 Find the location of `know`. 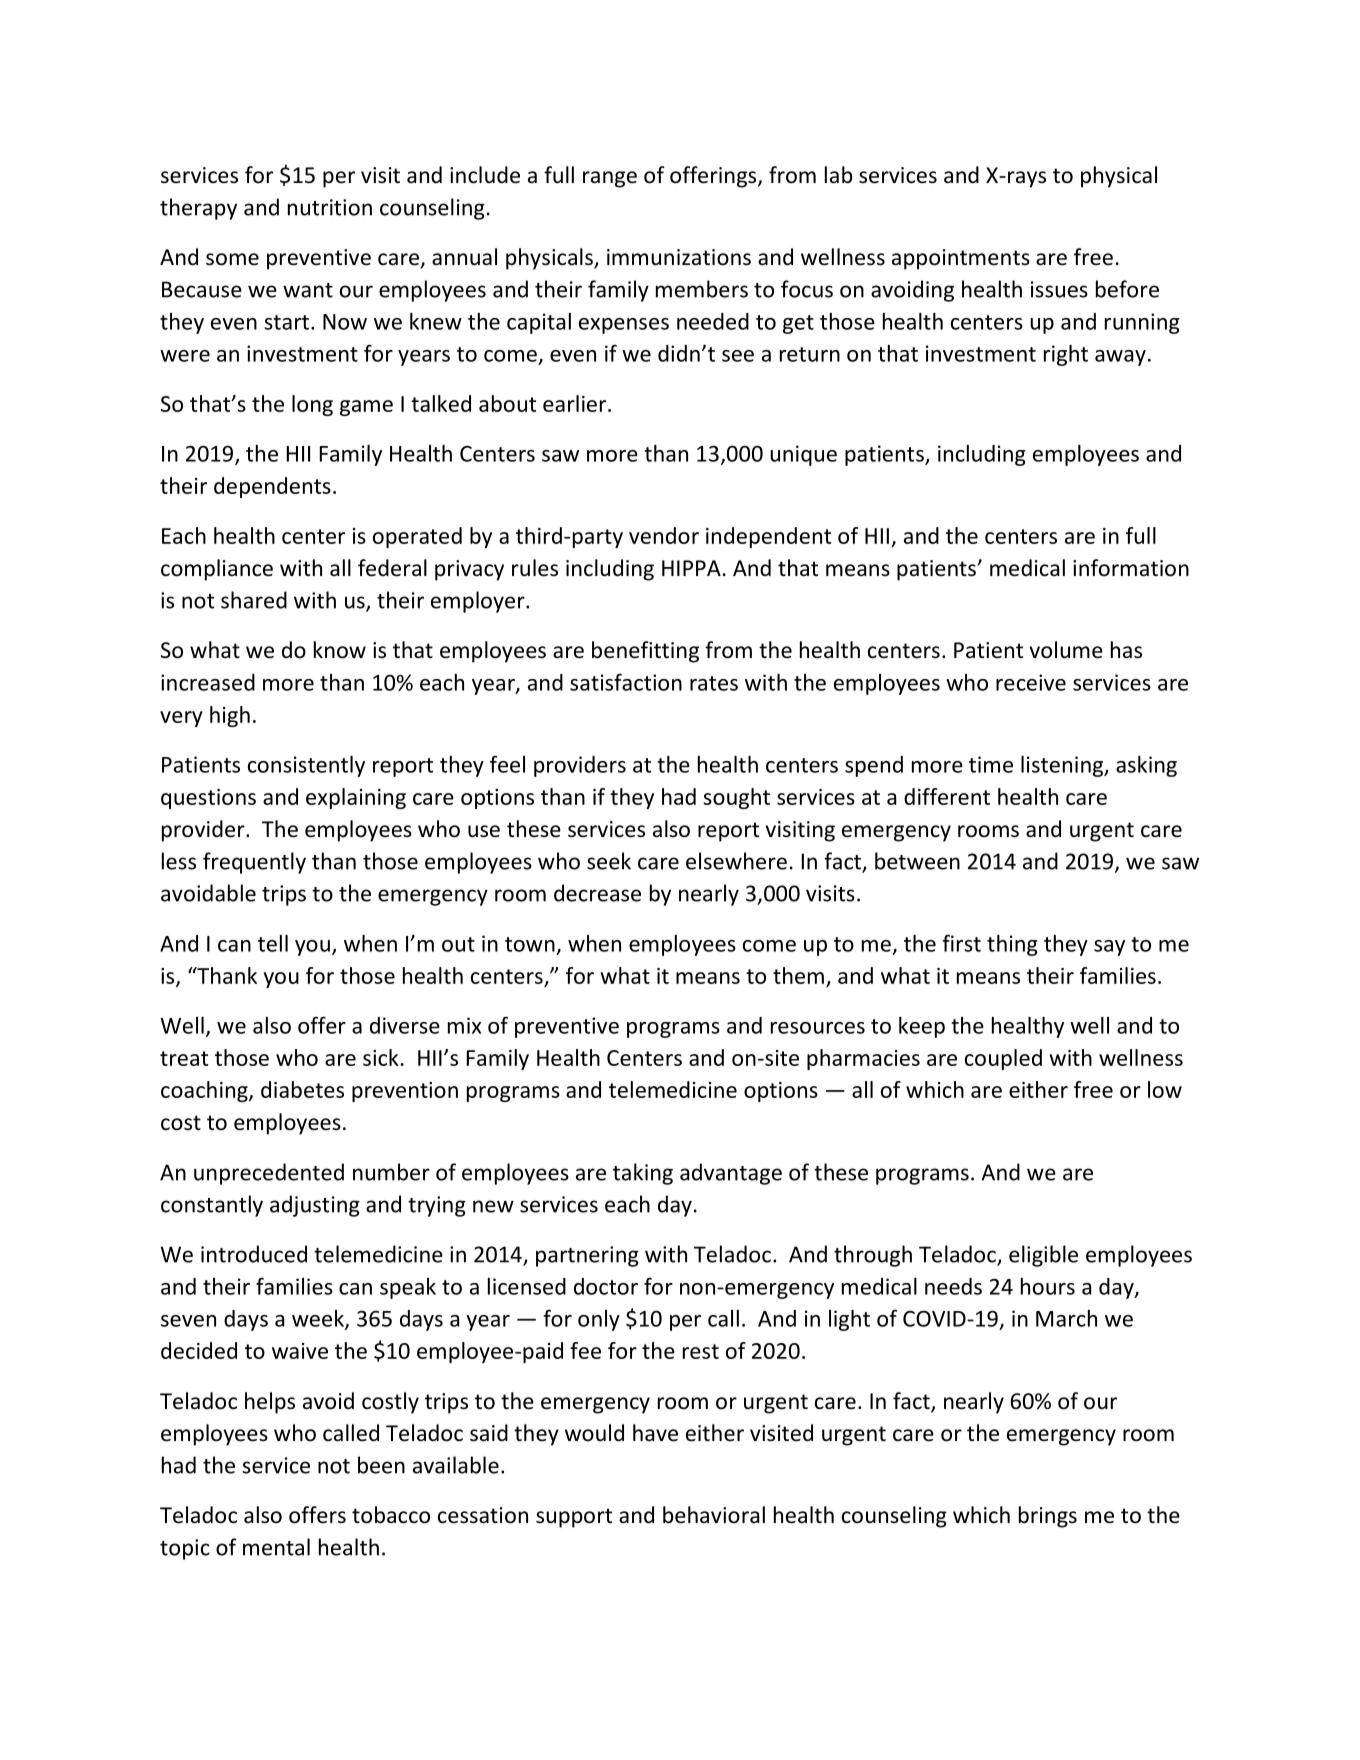

know is located at coordinates (340, 650).
